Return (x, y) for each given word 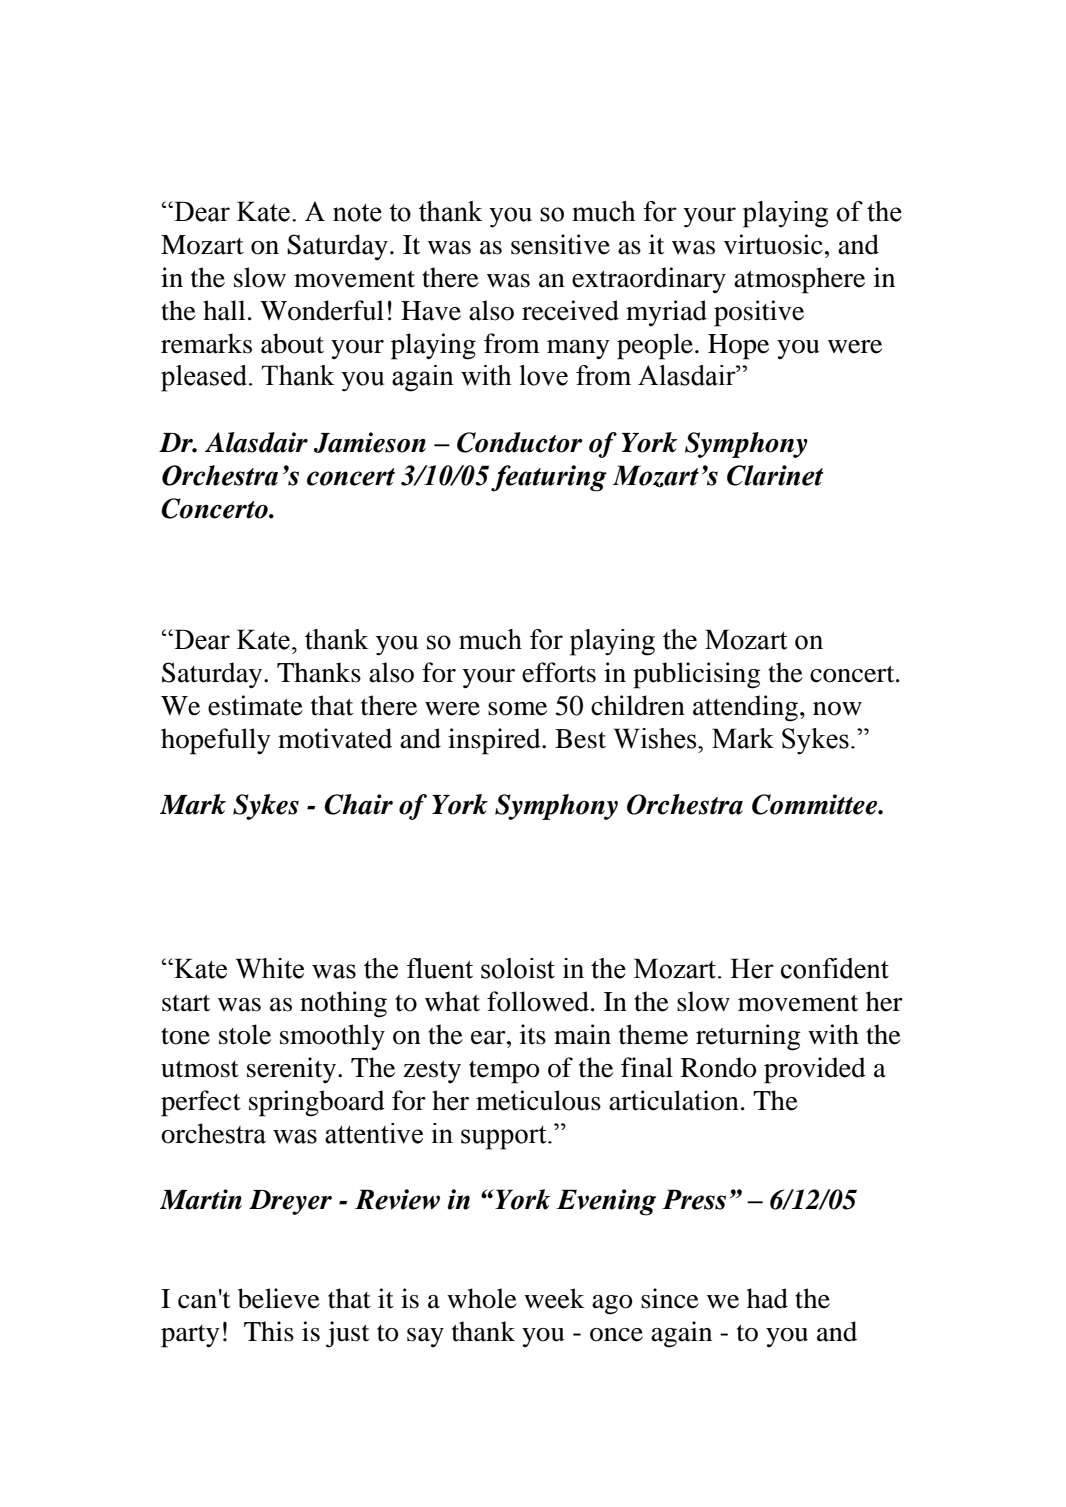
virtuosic (773, 244)
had (767, 1298)
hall (224, 310)
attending (745, 708)
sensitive (560, 244)
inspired (495, 741)
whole (482, 1298)
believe (279, 1298)
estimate (255, 705)
